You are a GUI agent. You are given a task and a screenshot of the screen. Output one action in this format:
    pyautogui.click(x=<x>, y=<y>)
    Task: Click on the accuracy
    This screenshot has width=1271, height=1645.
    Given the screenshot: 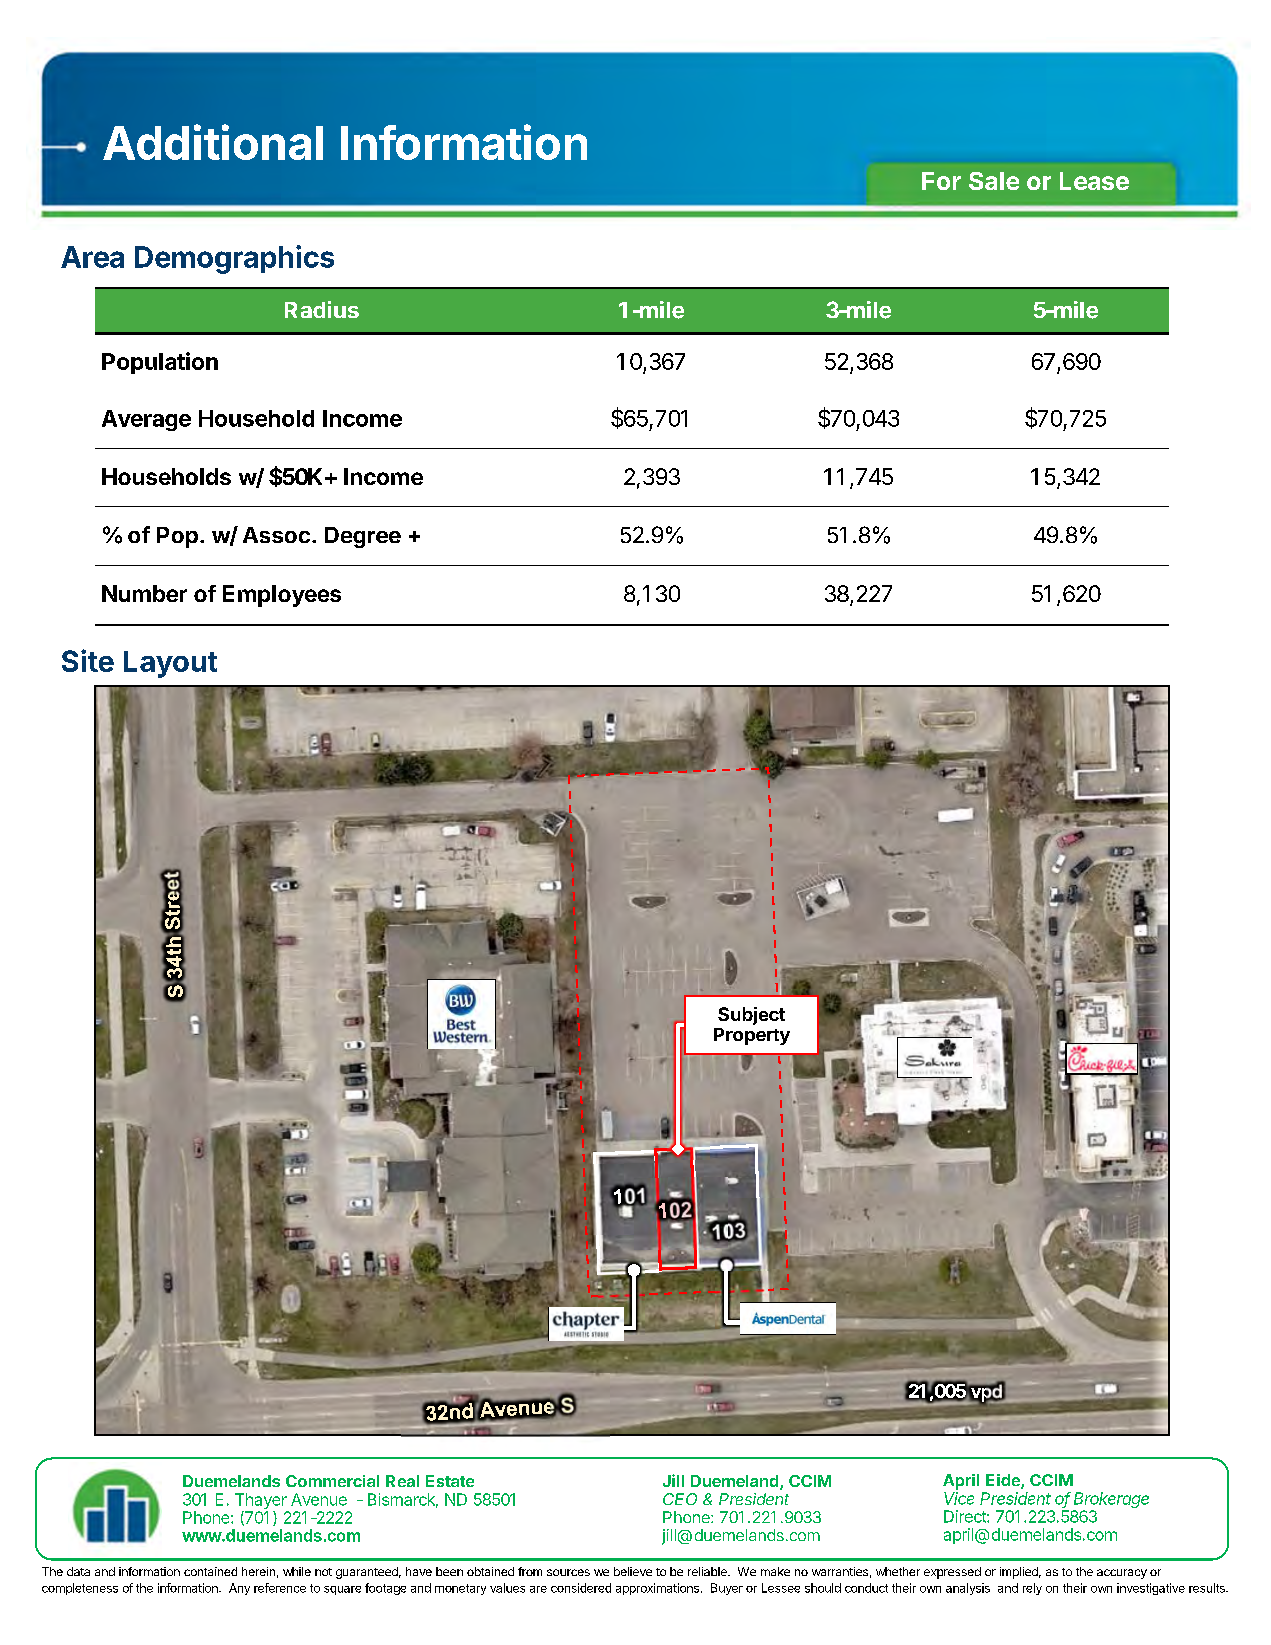 What is the action you would take?
    pyautogui.click(x=1122, y=1574)
